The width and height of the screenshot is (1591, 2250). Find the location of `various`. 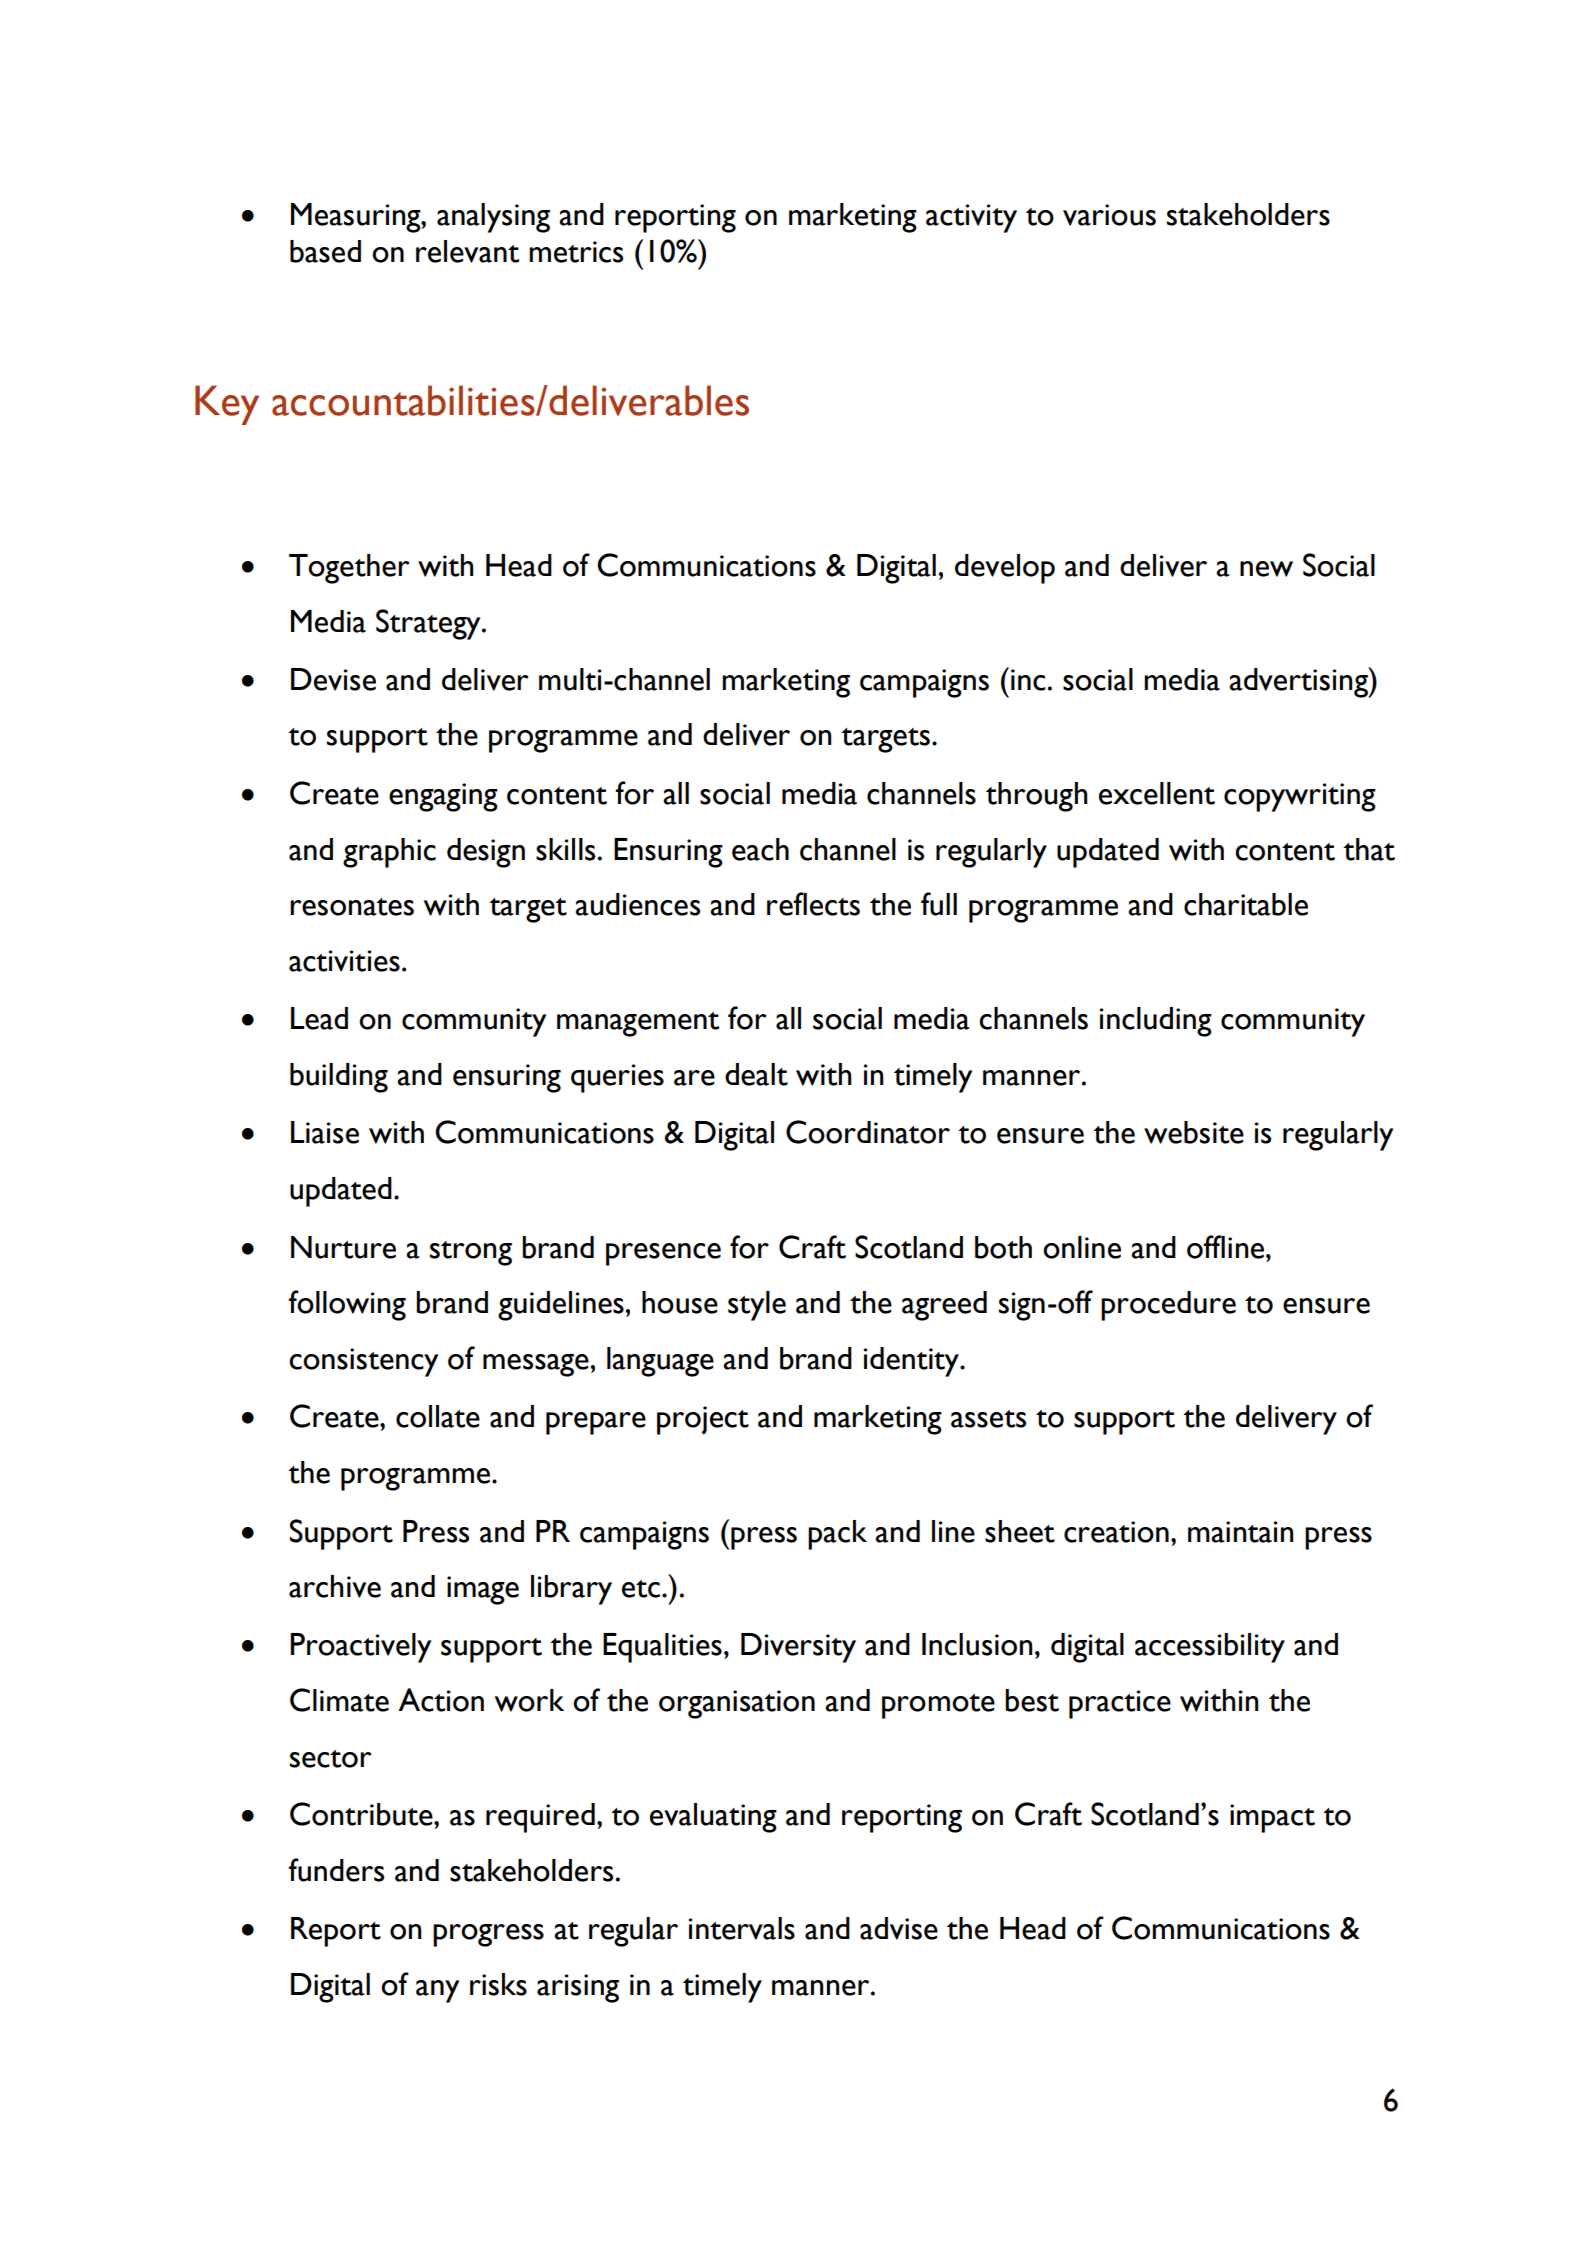

various is located at coordinates (1109, 215).
